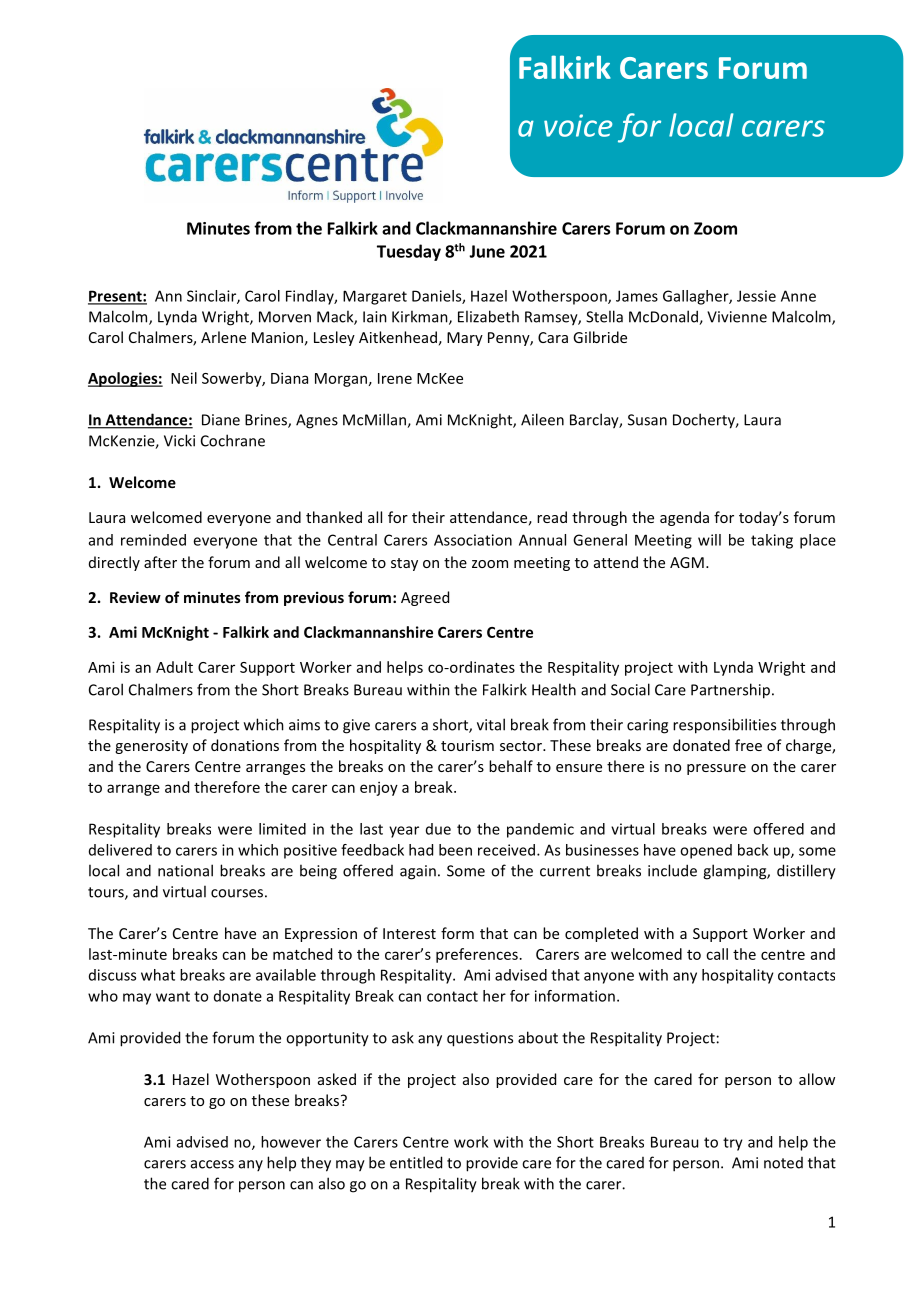 The width and height of the screenshot is (924, 1308). What do you see at coordinates (223, 337) in the screenshot?
I see `Arlene` at bounding box center [223, 337].
